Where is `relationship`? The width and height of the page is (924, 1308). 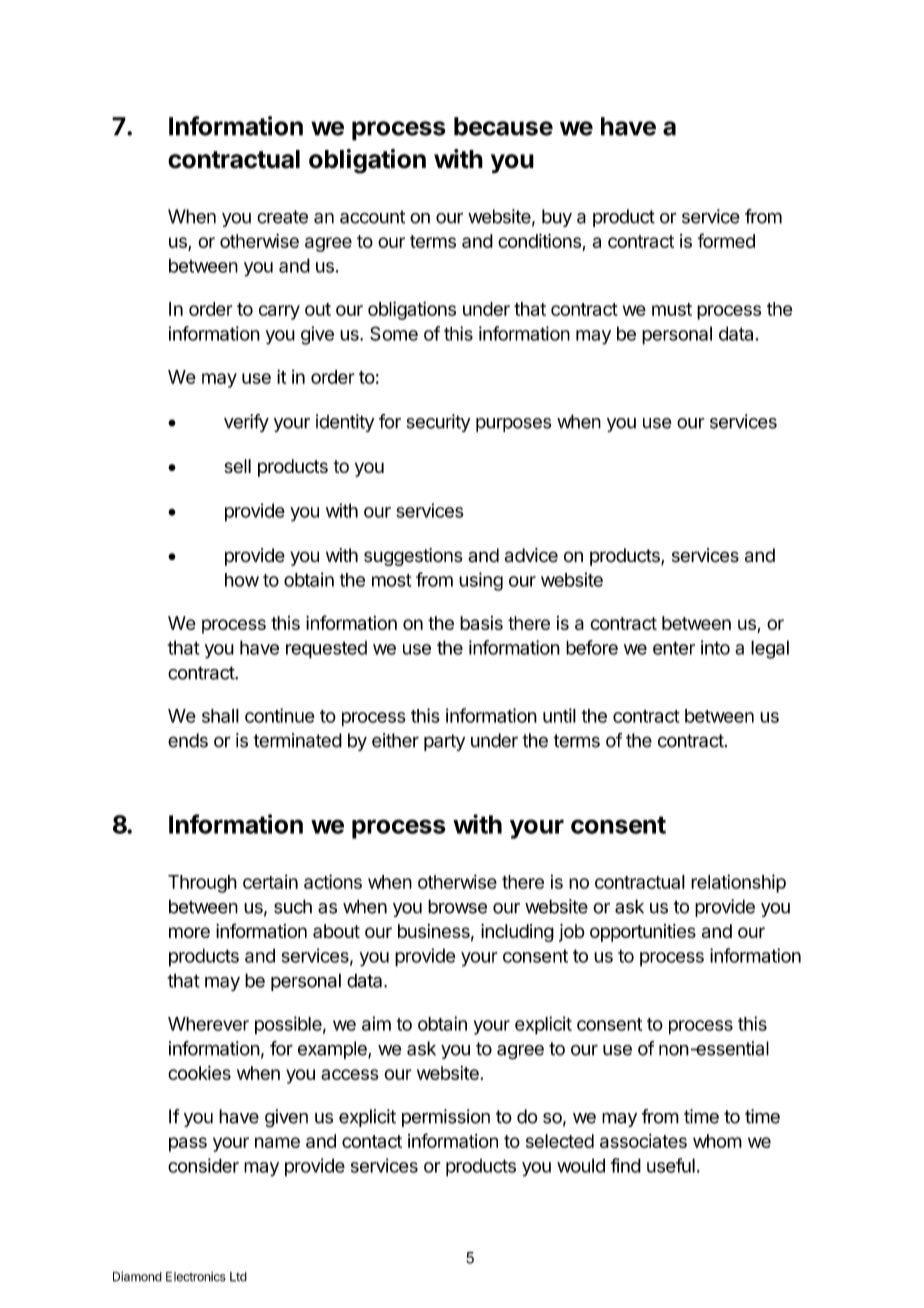
relationship is located at coordinates (738, 883).
